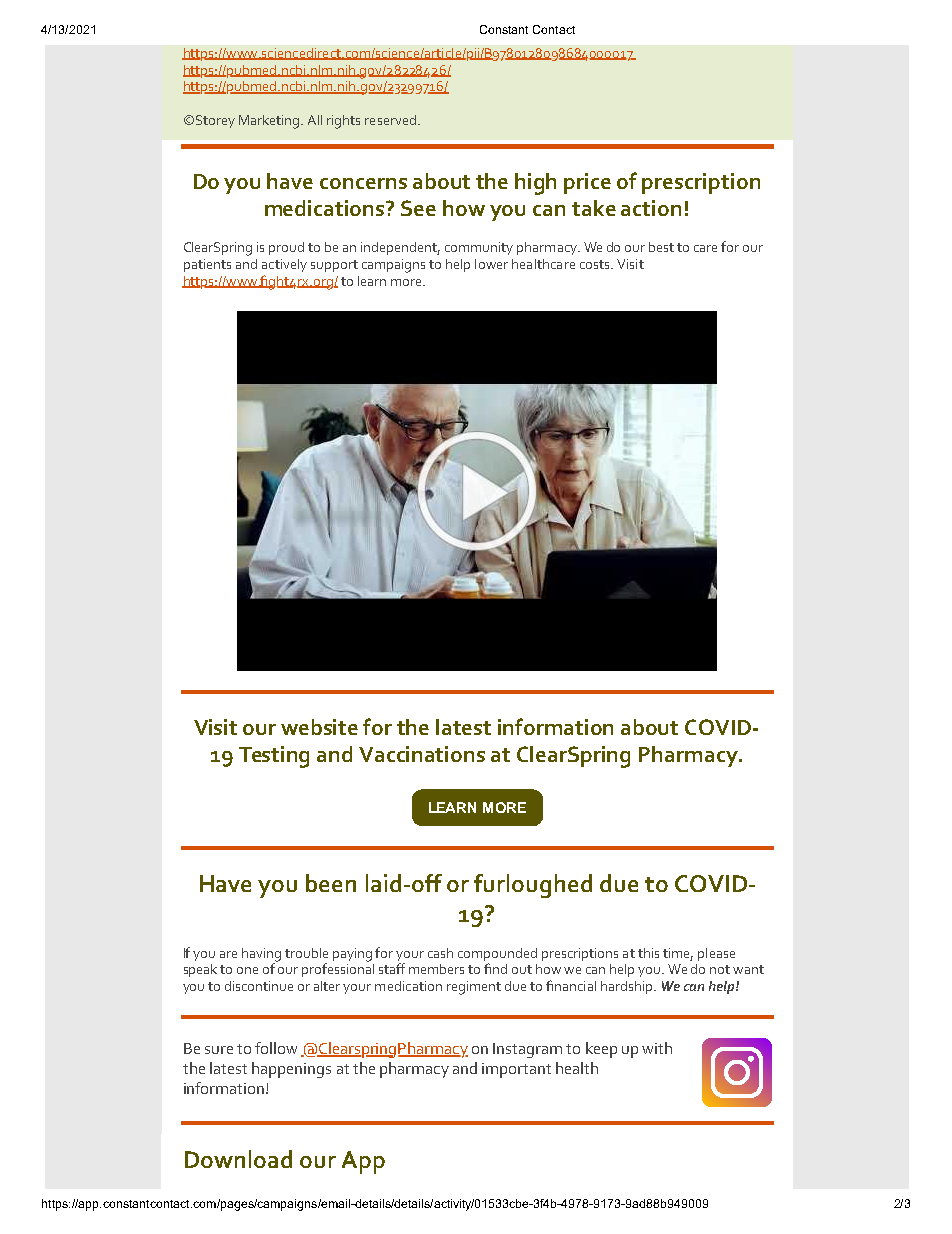 The height and width of the screenshot is (1234, 952). Describe the element at coordinates (319, 727) in the screenshot. I see `website` at that location.
